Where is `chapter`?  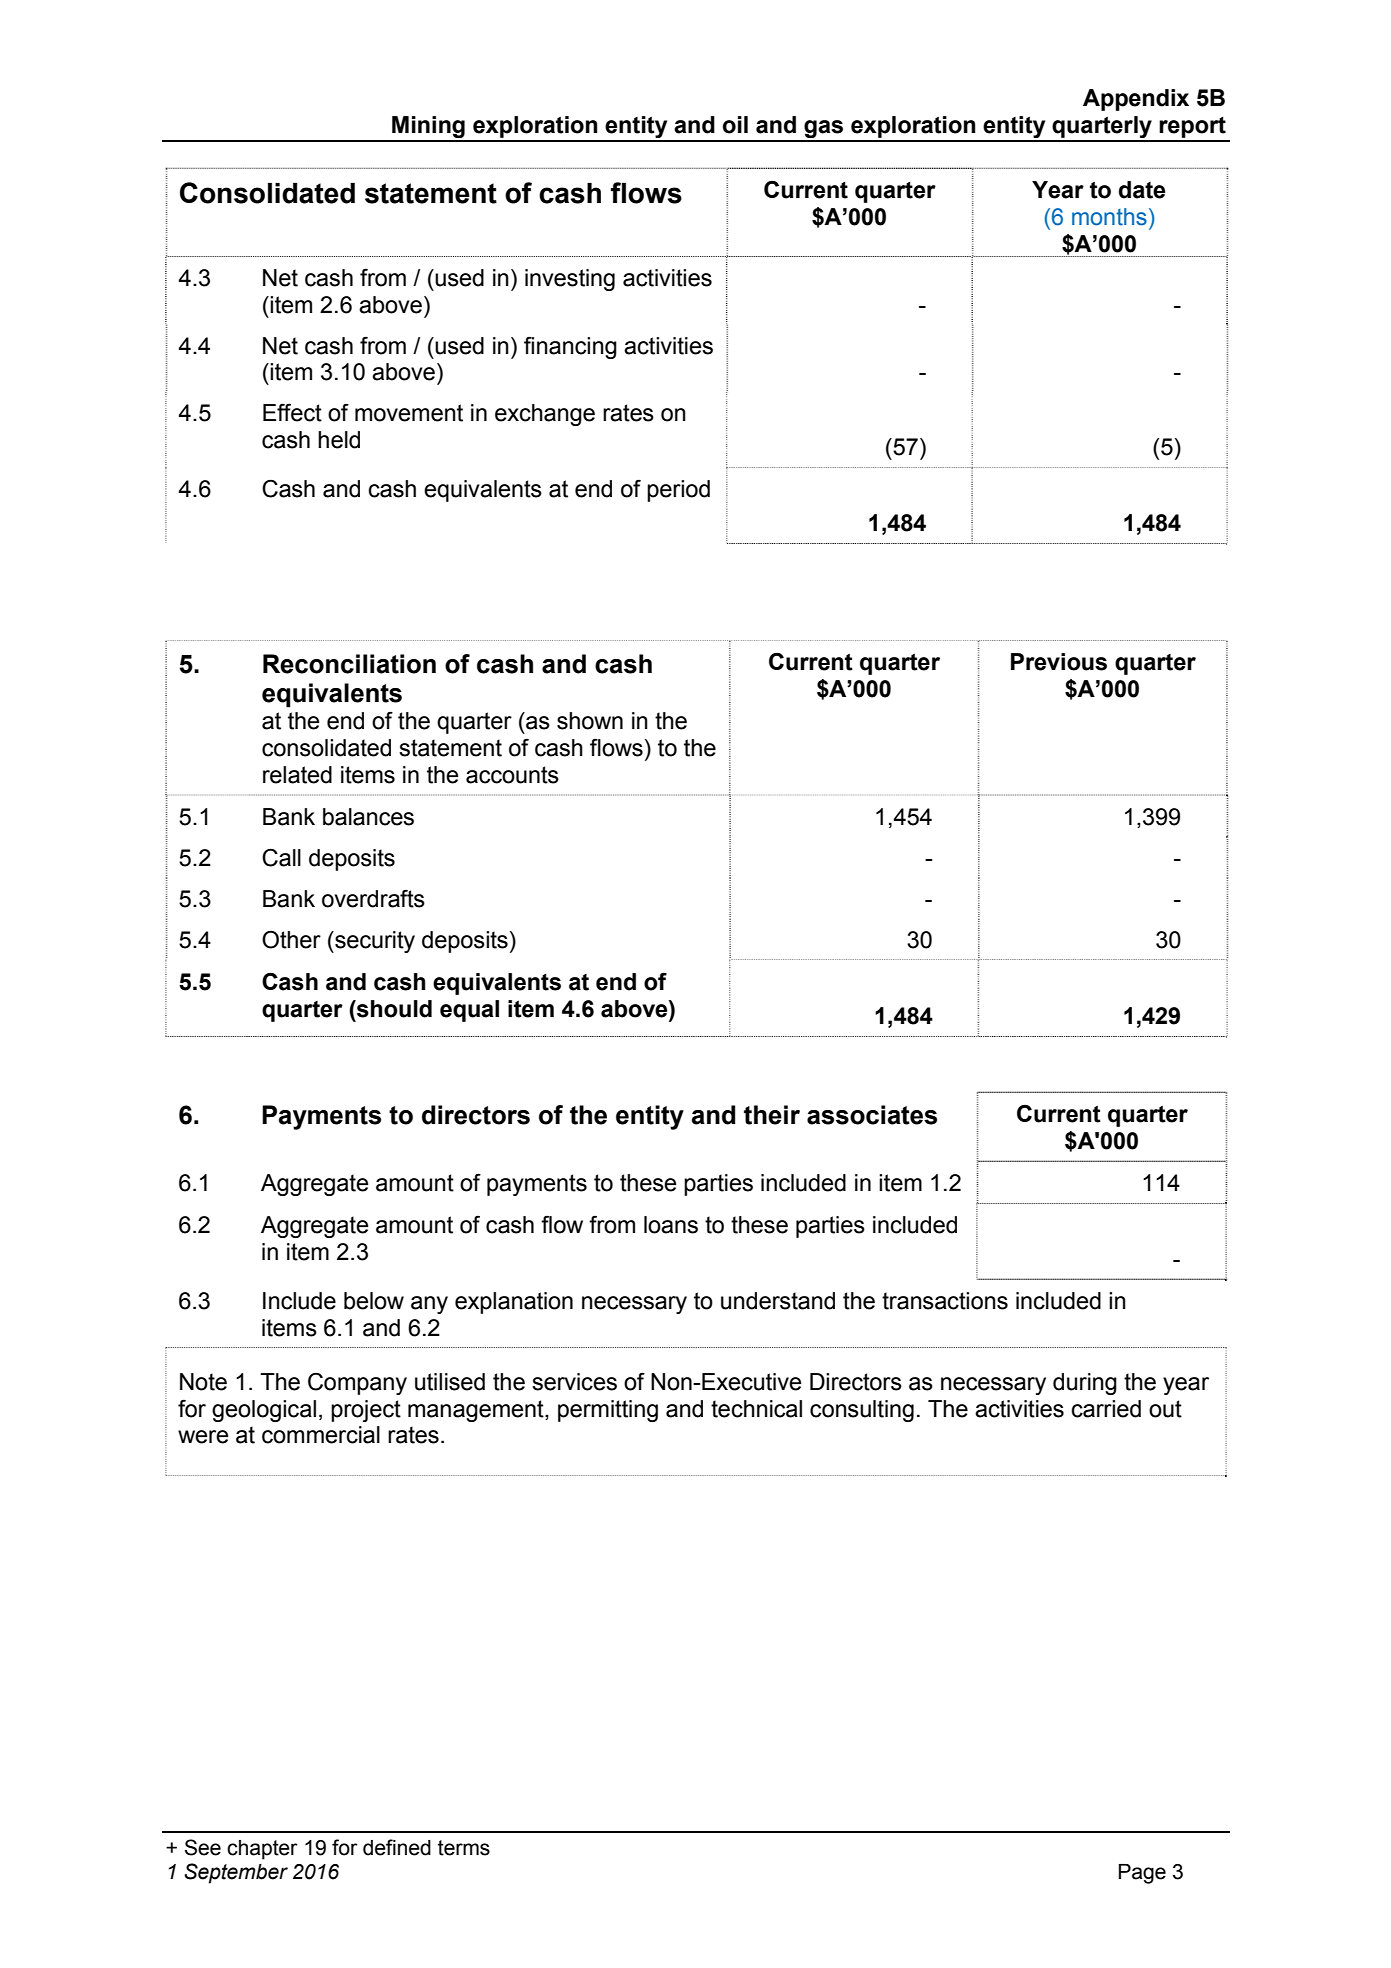
chapter is located at coordinates (262, 1850).
